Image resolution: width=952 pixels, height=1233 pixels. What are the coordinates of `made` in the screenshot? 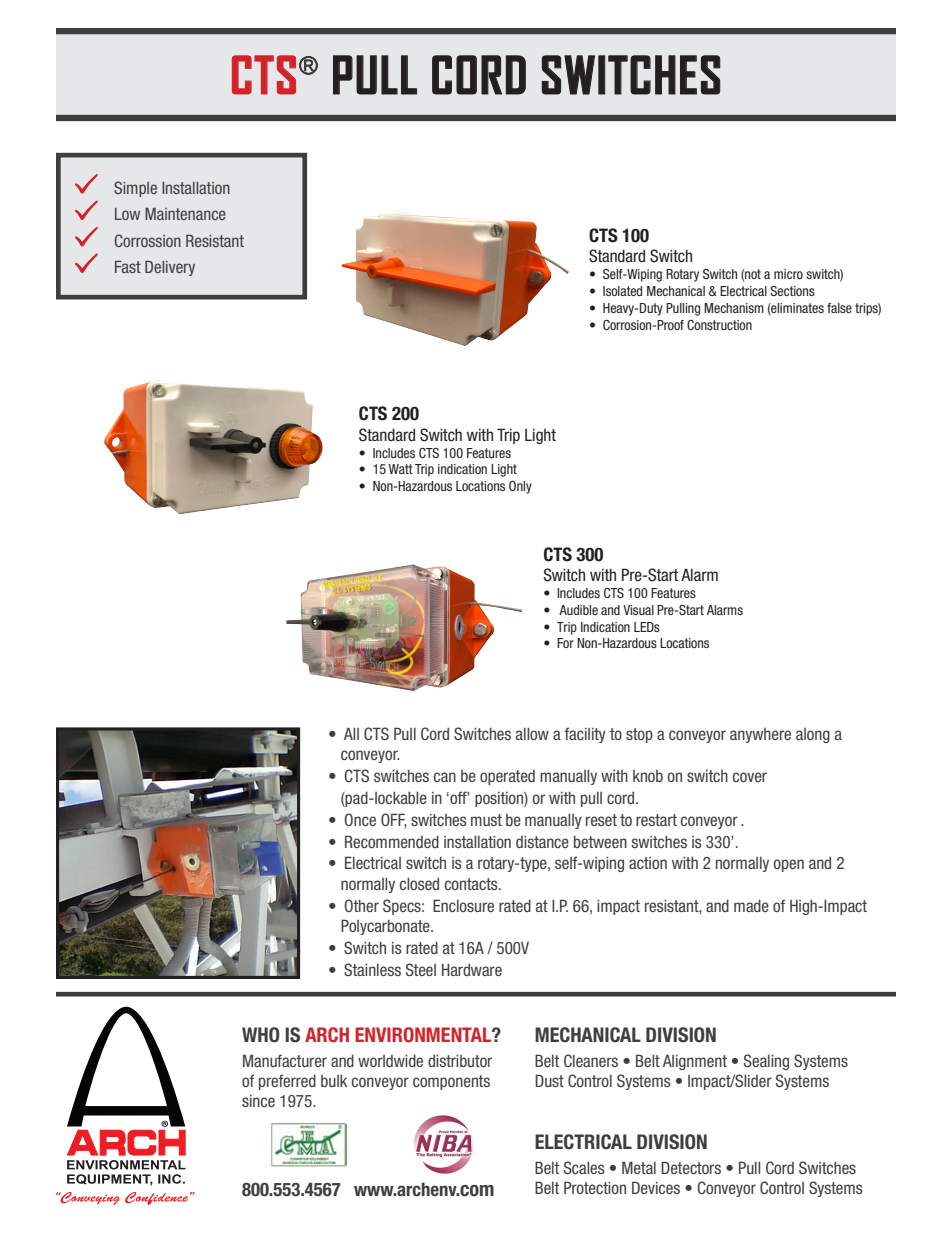 It's located at (751, 906).
